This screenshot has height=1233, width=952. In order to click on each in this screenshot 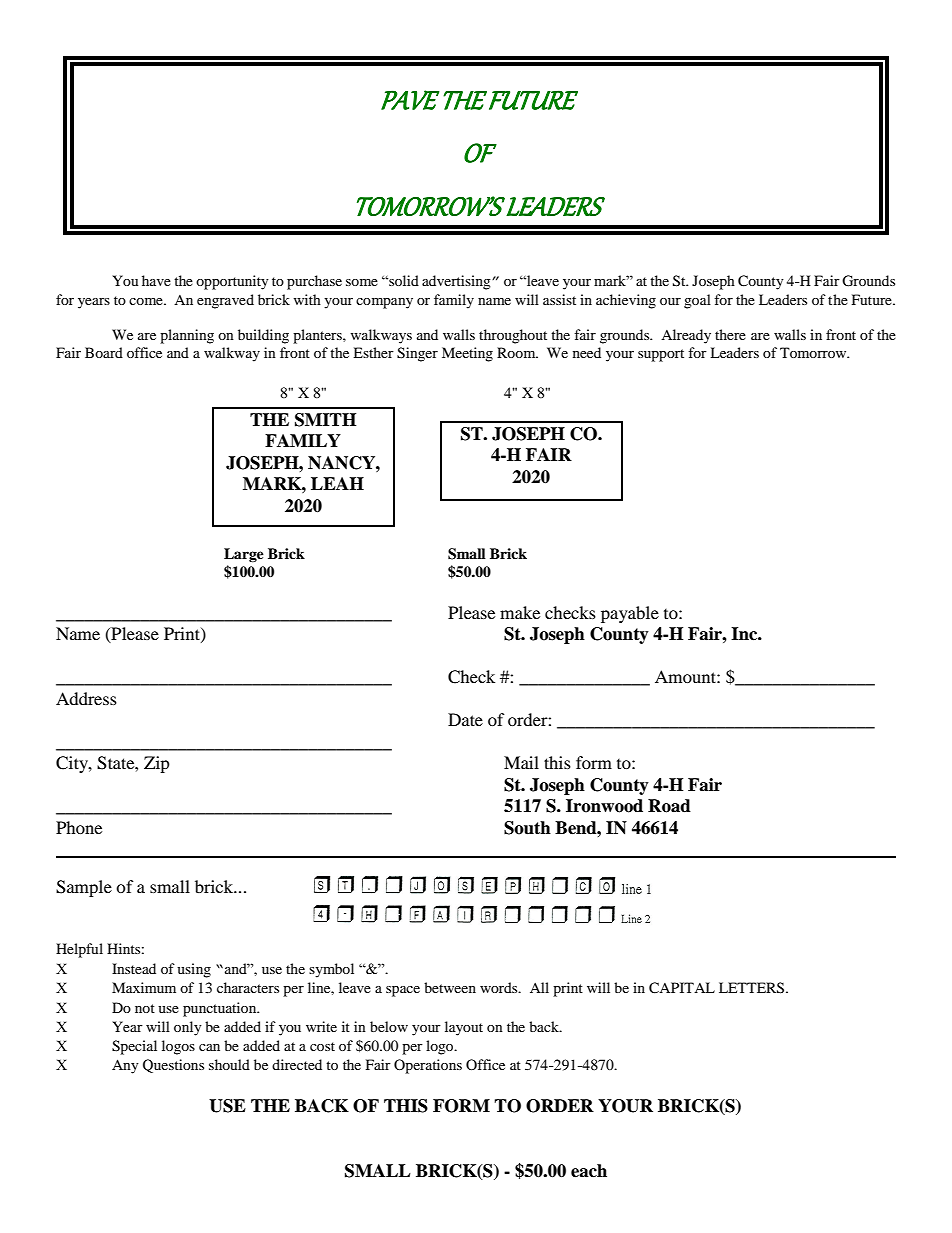, I will do `click(589, 1171)`.
